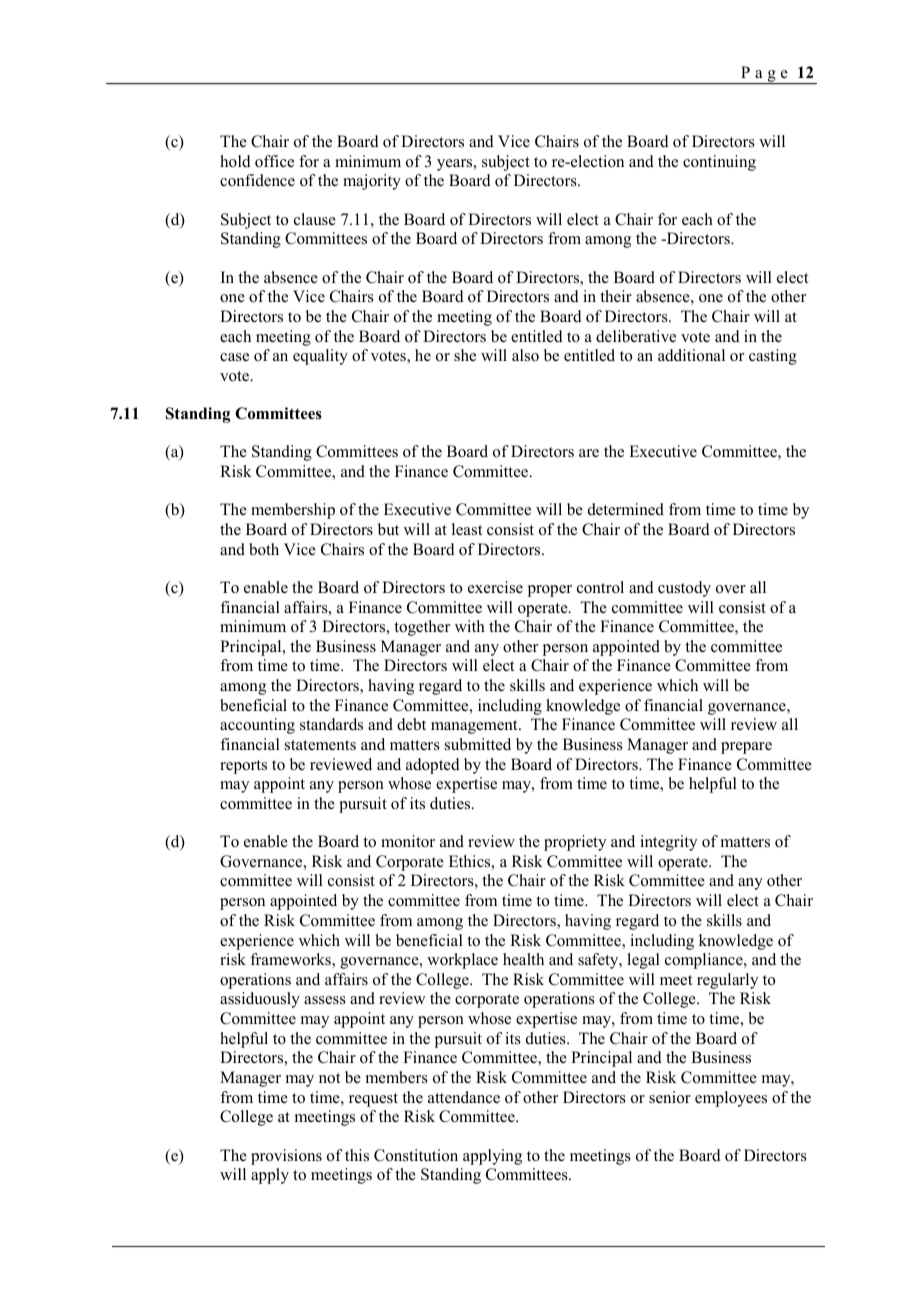 The width and height of the document is (924, 1308). What do you see at coordinates (691, 355) in the document?
I see `additional` at bounding box center [691, 355].
